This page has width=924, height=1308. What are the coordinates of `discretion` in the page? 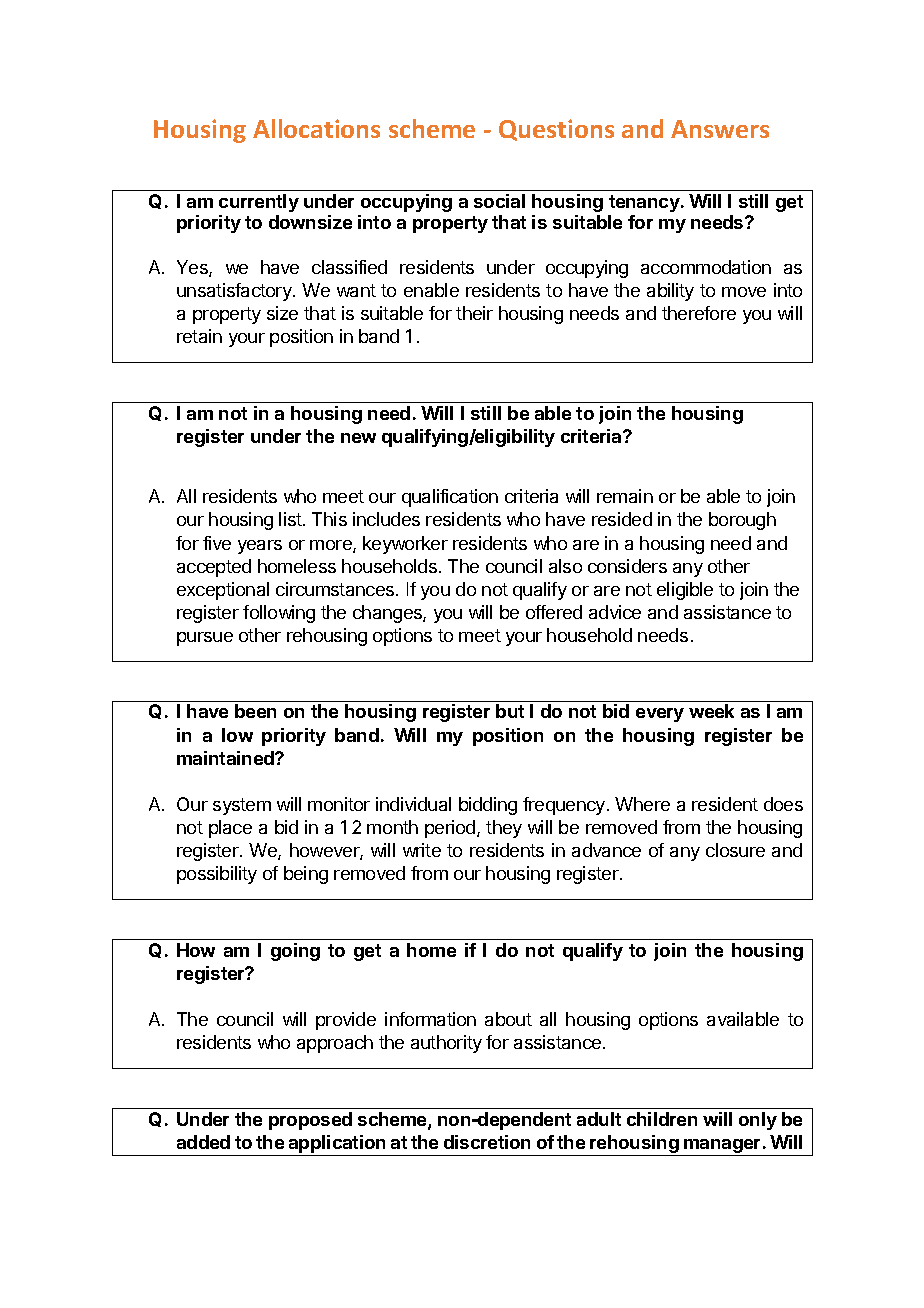 It's located at (487, 1142).
